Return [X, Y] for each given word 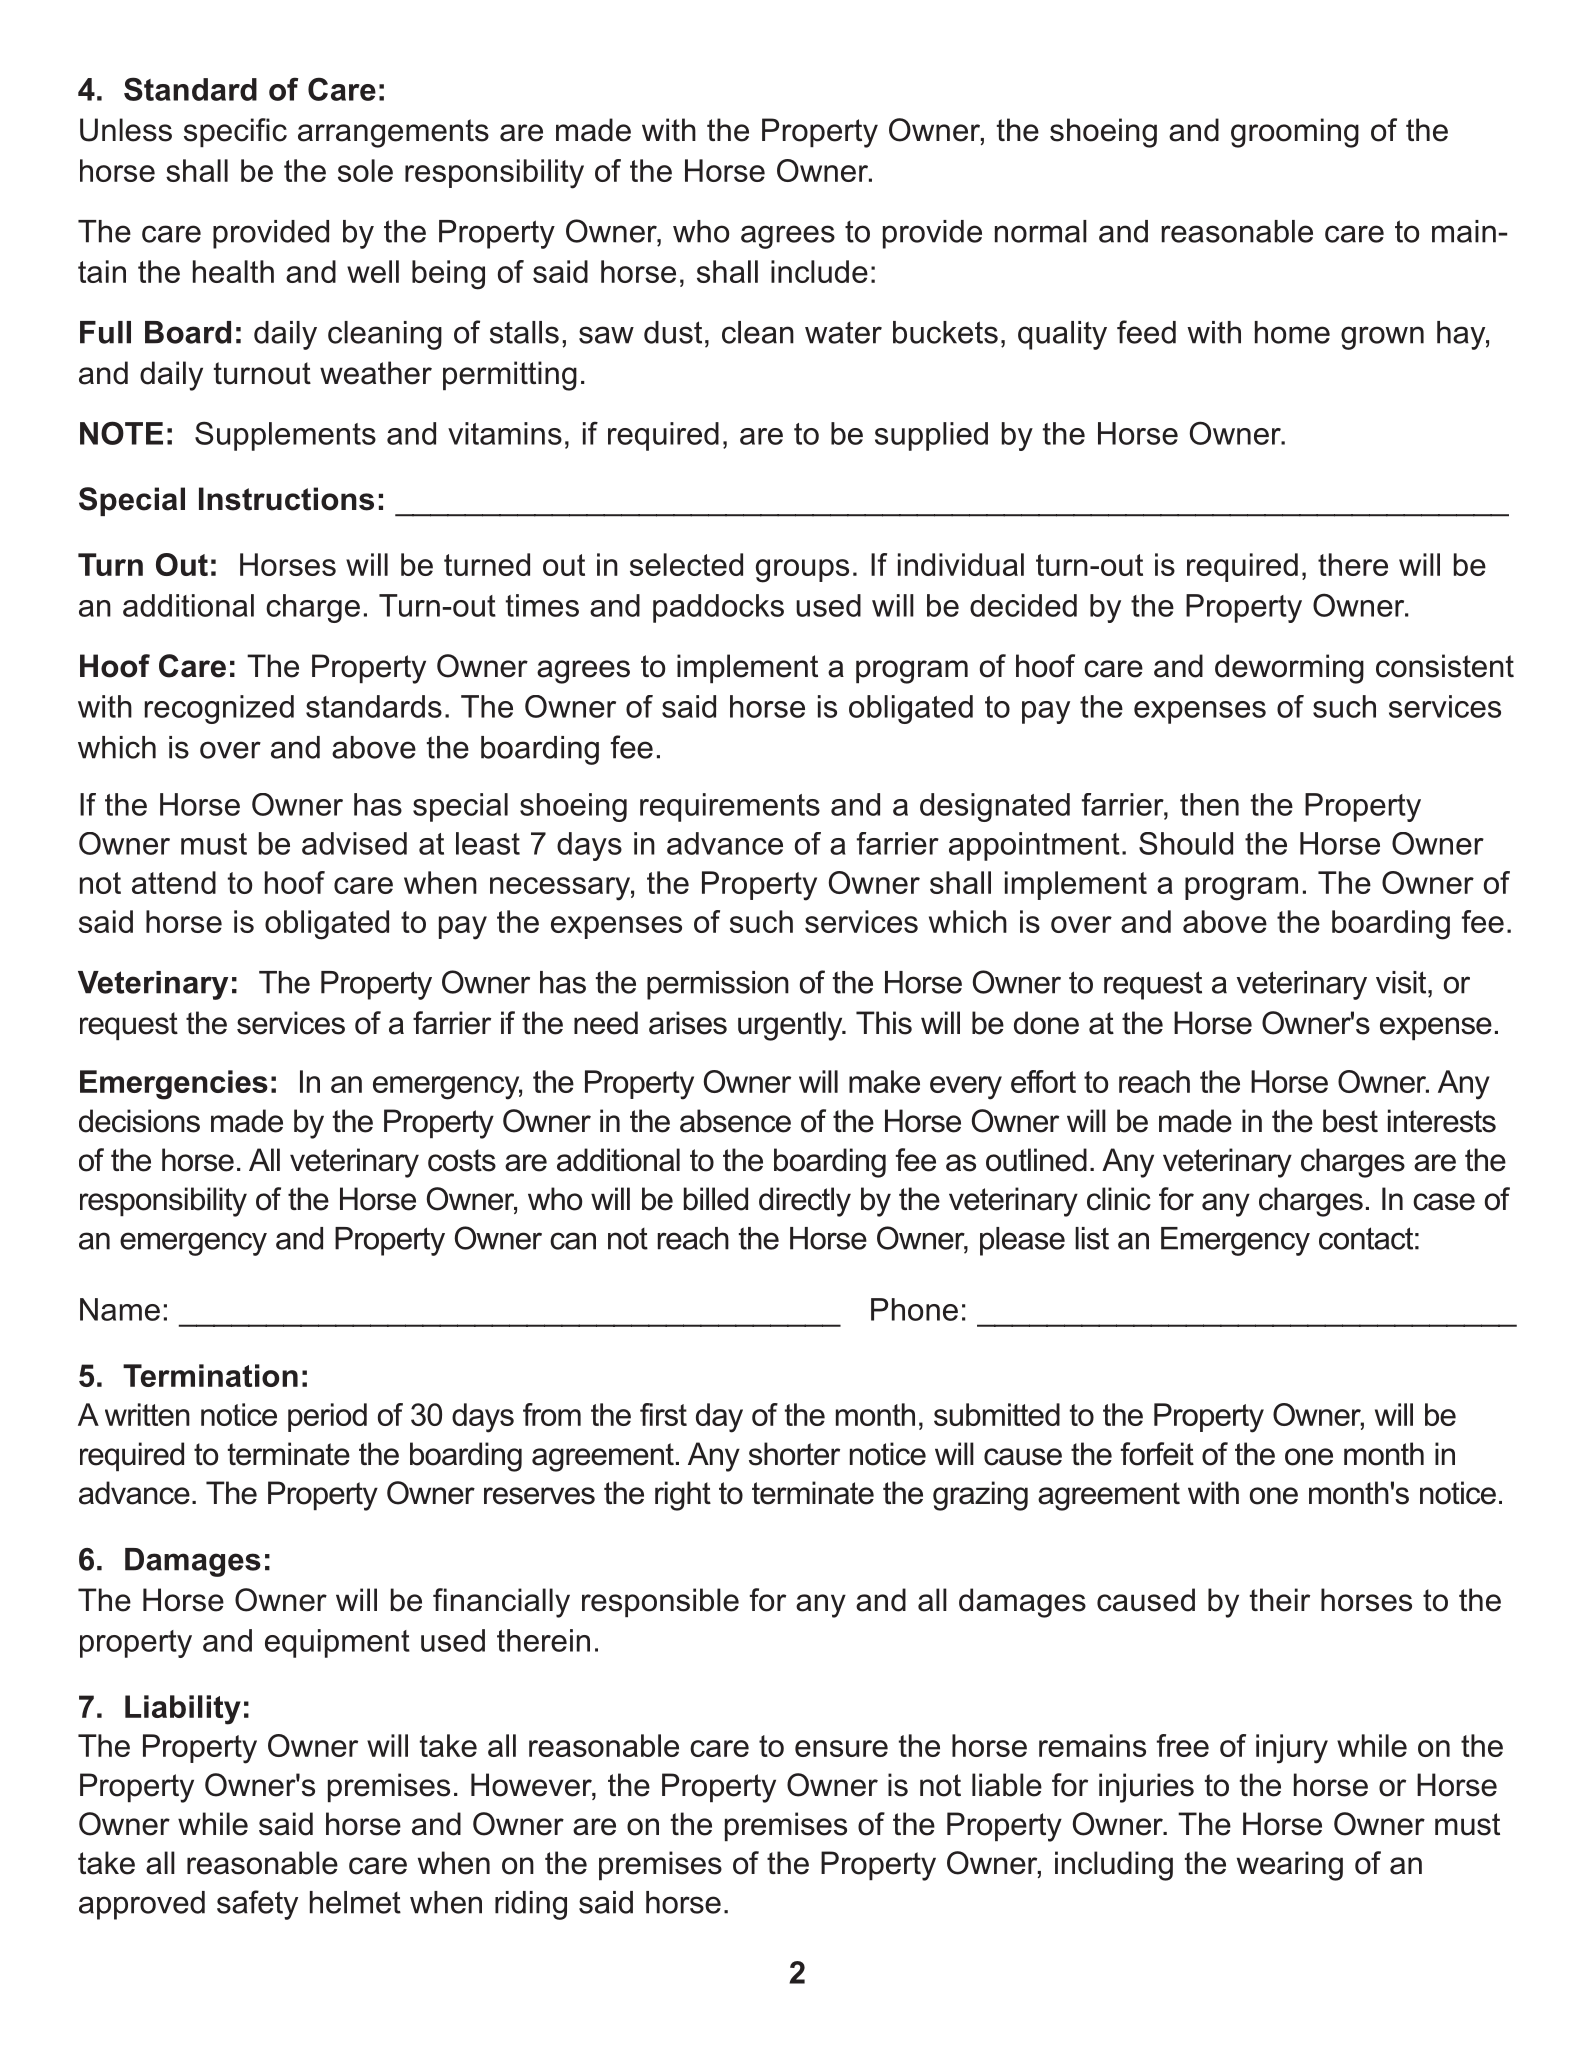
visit [1402, 982]
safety [257, 1905]
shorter [794, 1454]
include [819, 271]
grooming [1295, 133]
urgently [791, 1026]
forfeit [1157, 1454]
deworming [1289, 669]
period [327, 1417]
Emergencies [174, 1085]
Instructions [286, 499]
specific [235, 132]
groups [802, 571]
